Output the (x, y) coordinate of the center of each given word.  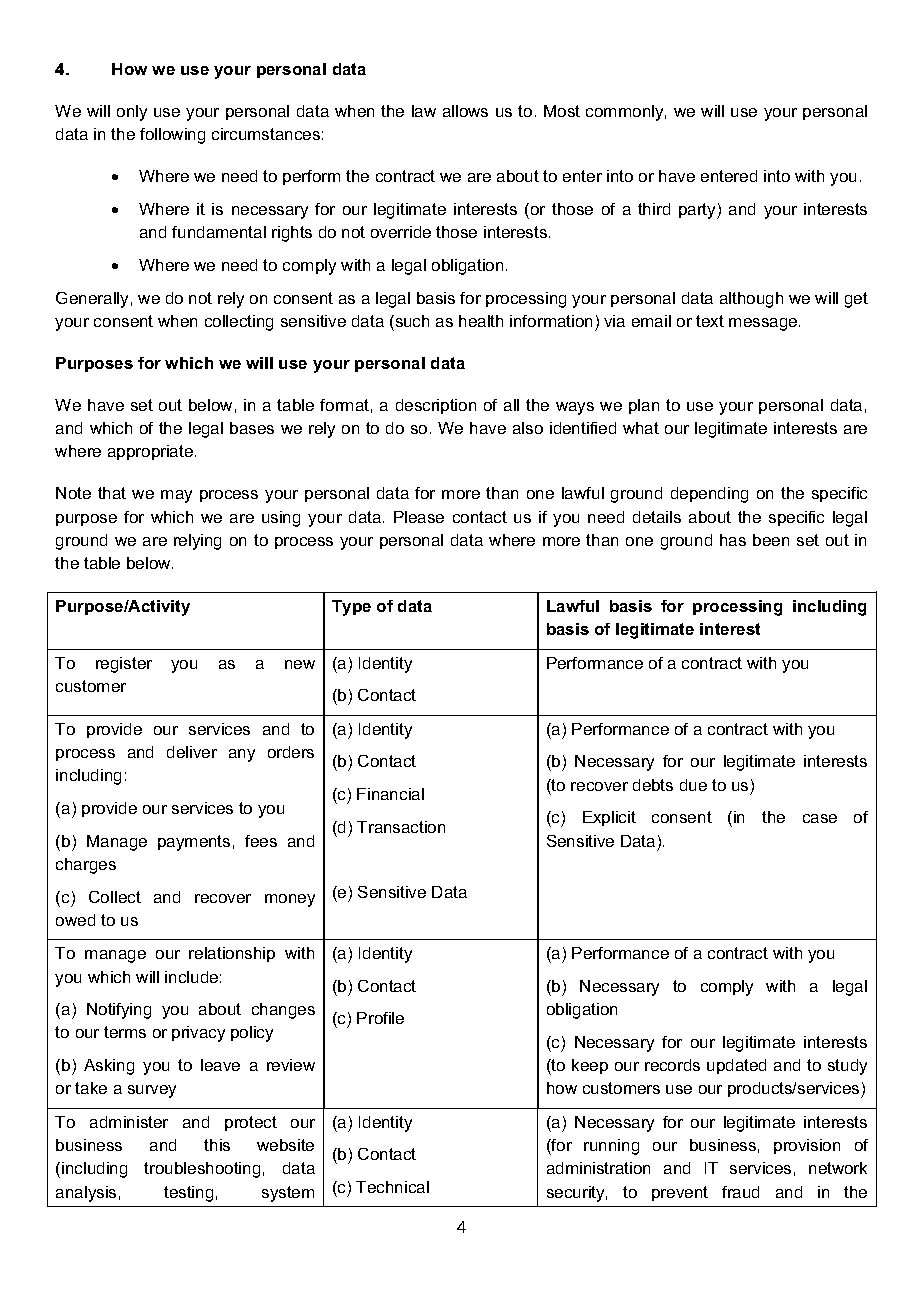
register (124, 665)
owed (75, 920)
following (172, 136)
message (764, 324)
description (436, 406)
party (698, 211)
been (771, 540)
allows (465, 111)
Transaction (401, 827)
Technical (392, 1187)
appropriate (150, 452)
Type (351, 608)
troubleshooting (202, 1170)
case (820, 818)
